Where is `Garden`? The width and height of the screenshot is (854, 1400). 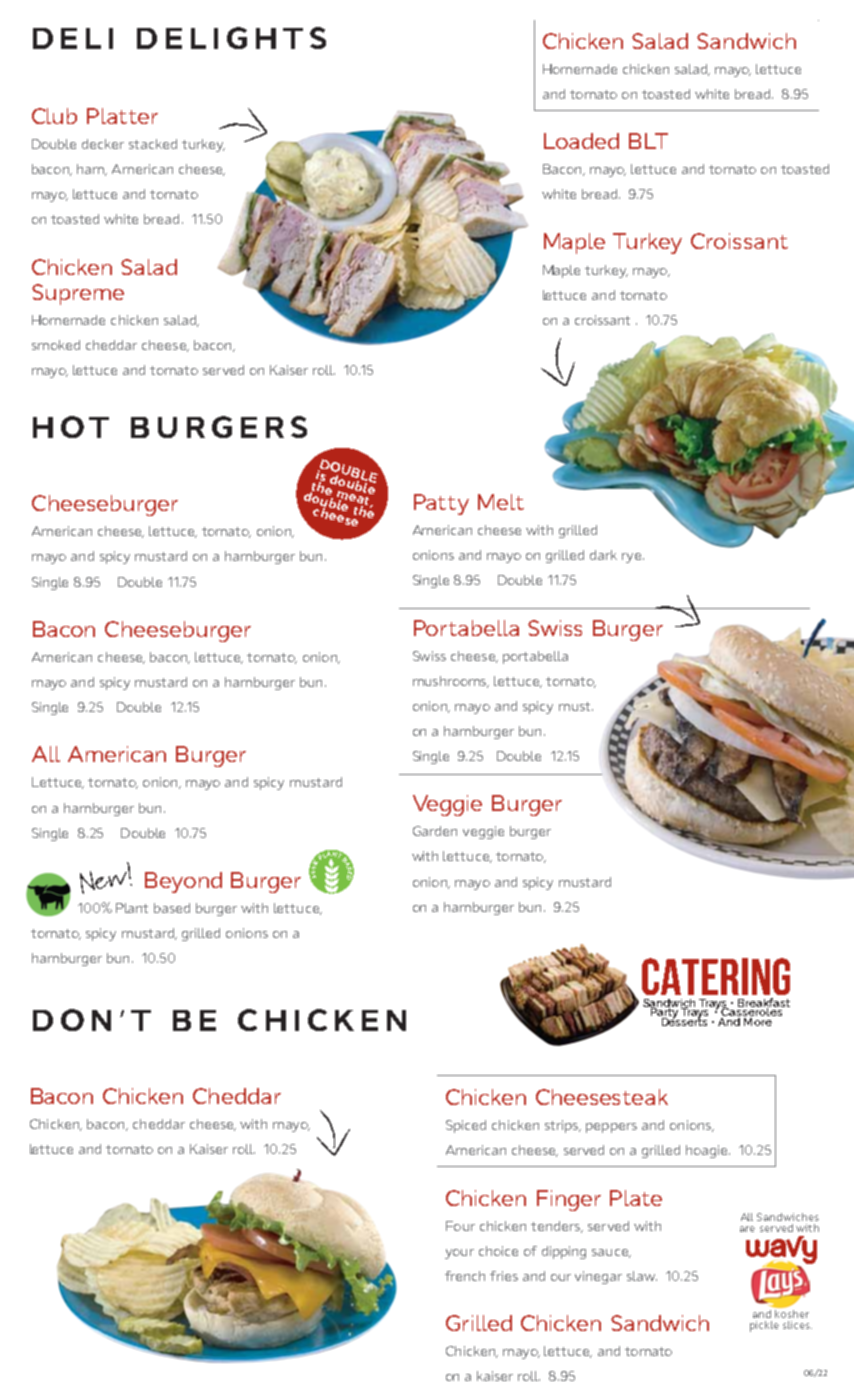
Garden is located at coordinates (435, 831).
